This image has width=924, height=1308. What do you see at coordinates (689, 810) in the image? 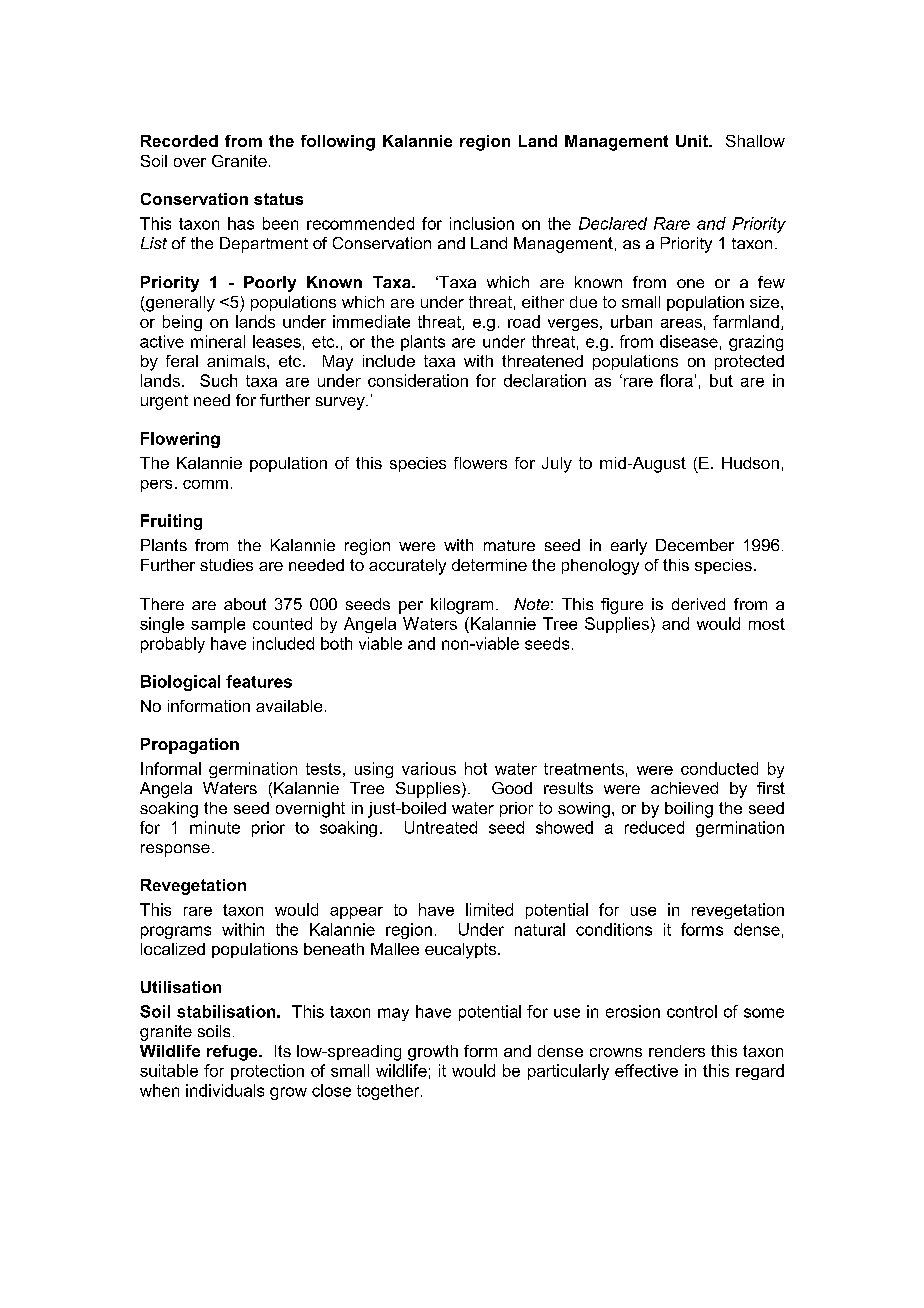
I see `boiling` at bounding box center [689, 810].
